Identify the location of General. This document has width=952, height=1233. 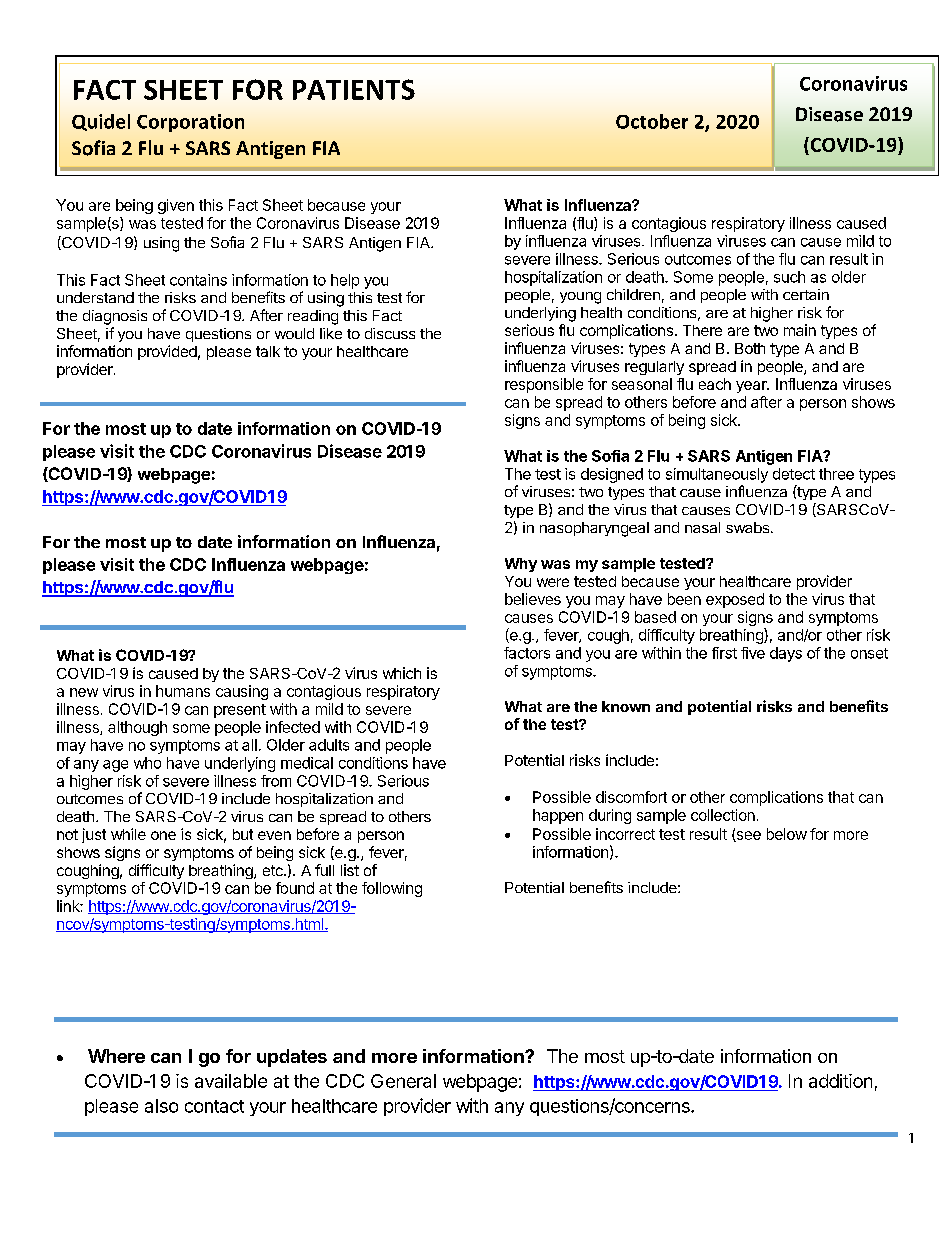
(403, 1081).
